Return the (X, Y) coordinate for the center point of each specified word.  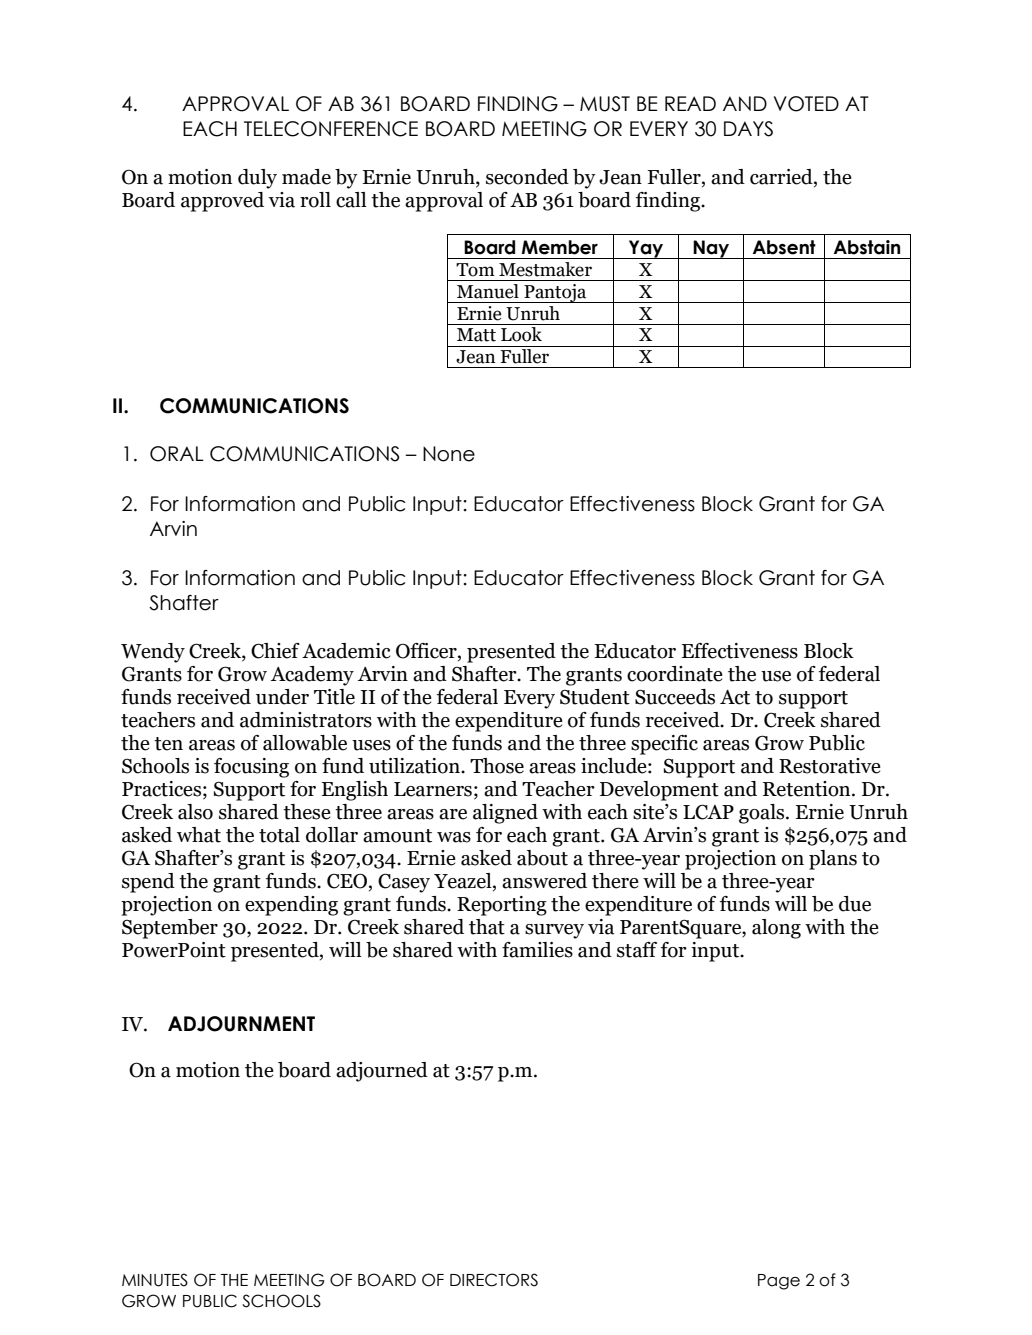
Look (521, 334)
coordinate (675, 674)
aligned (505, 814)
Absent (784, 247)
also (195, 812)
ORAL (177, 454)
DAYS (748, 129)
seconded (527, 177)
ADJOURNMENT (241, 1024)
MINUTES (155, 1280)
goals (763, 814)
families (537, 950)
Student (595, 697)
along (776, 929)
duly (257, 179)
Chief (275, 651)
